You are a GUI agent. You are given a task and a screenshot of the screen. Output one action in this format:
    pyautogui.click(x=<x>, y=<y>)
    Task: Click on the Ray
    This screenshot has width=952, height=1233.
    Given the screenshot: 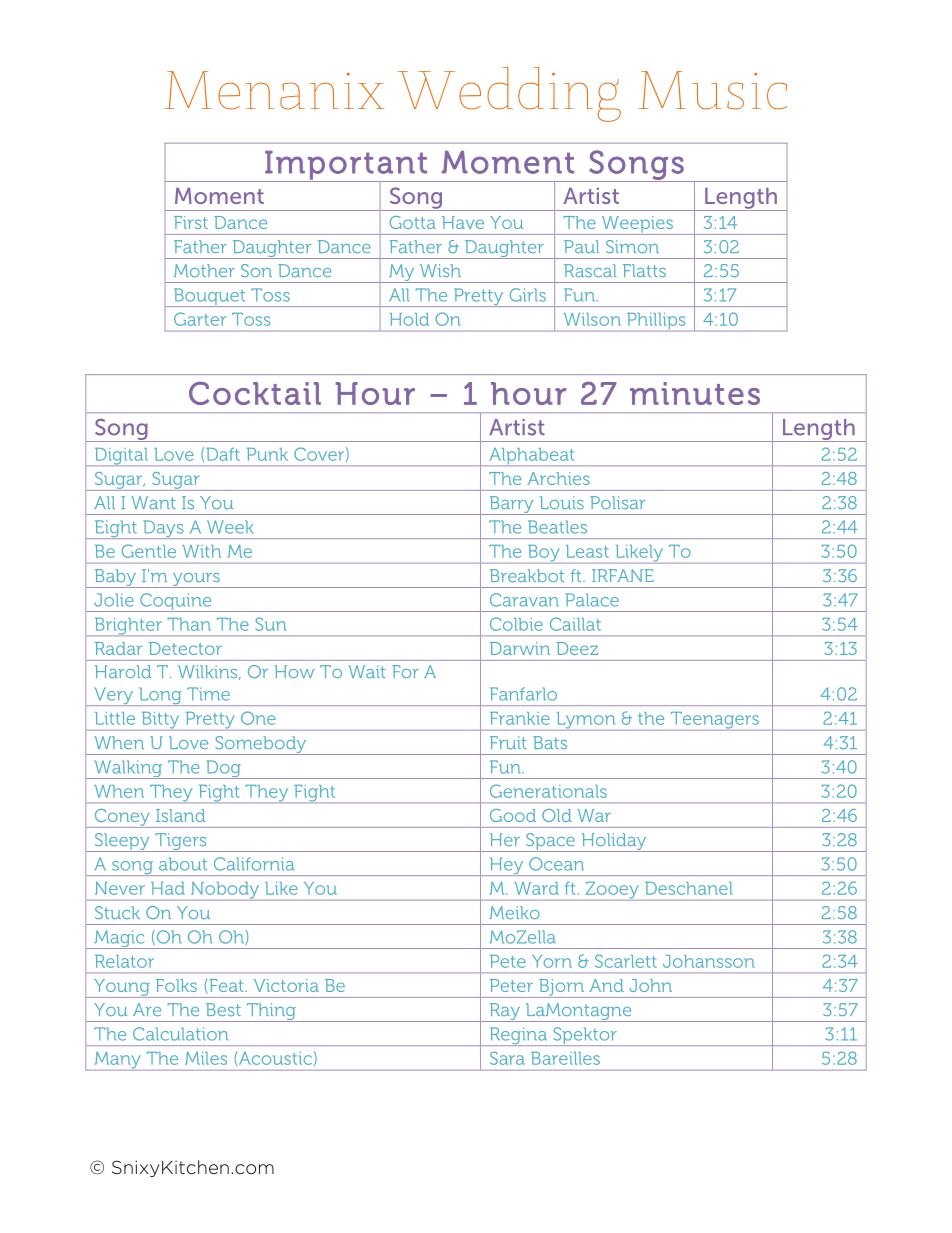 What is the action you would take?
    pyautogui.click(x=504, y=1012)
